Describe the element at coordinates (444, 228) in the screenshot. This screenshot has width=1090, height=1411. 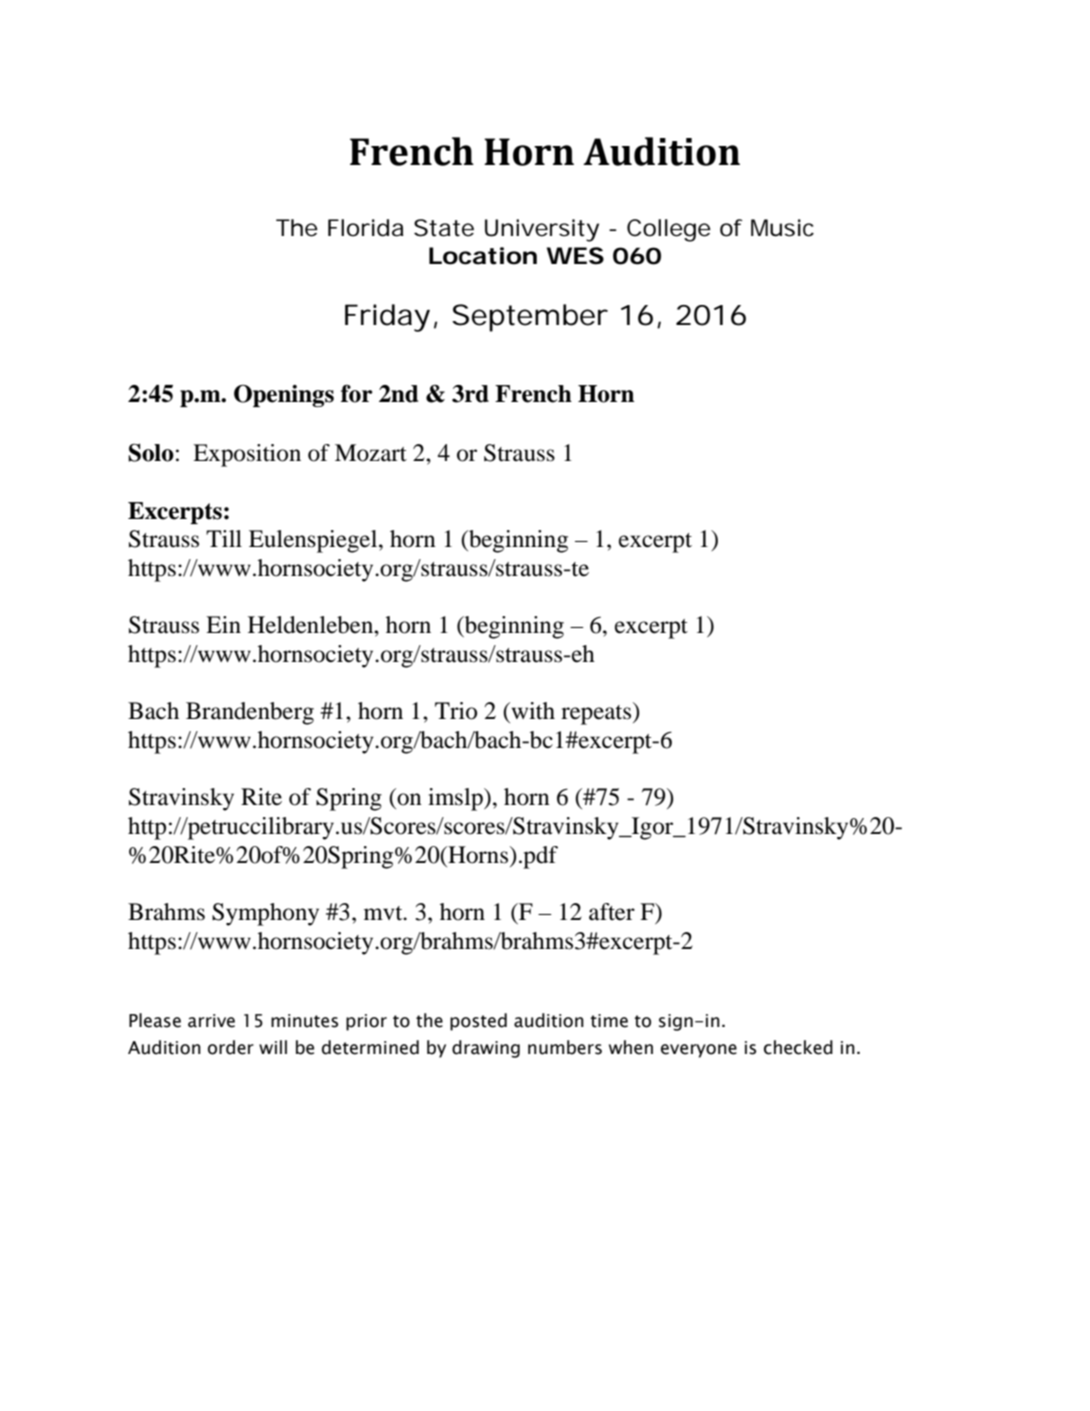
I see `State` at that location.
